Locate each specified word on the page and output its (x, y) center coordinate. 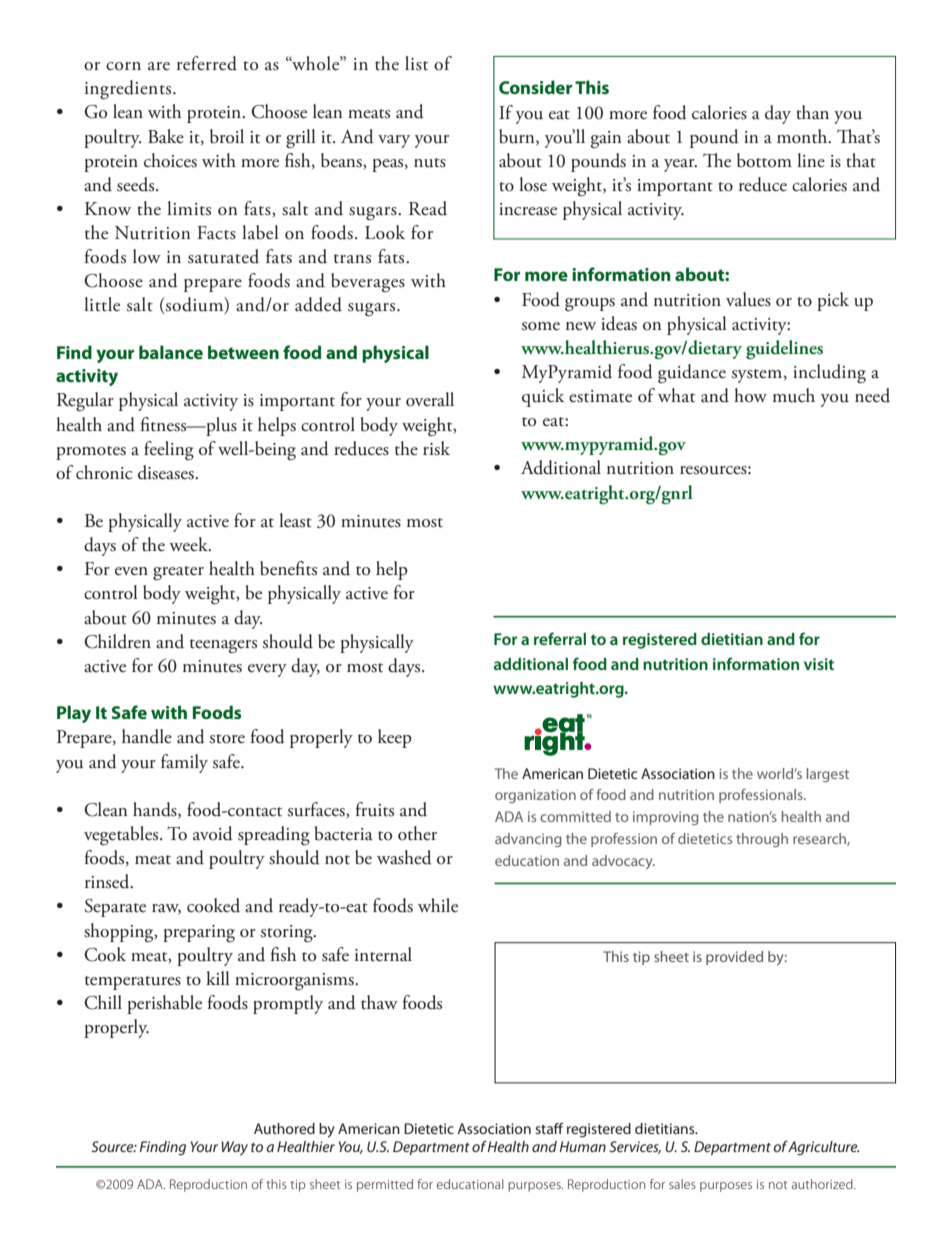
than (812, 112)
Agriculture (823, 1148)
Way (234, 1148)
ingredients (129, 90)
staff (549, 1128)
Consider (535, 87)
